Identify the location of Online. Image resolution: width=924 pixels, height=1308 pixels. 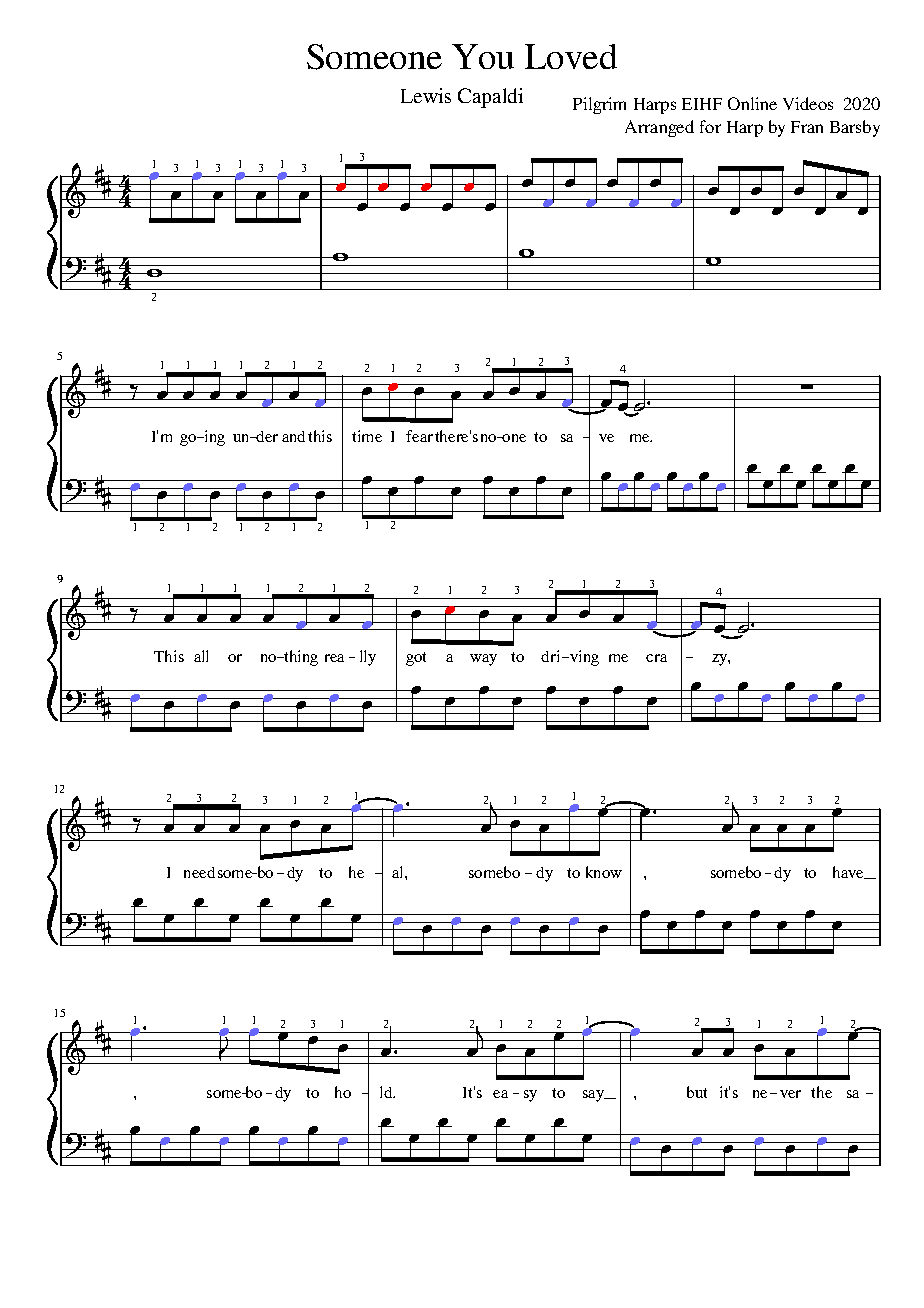
(752, 103).
